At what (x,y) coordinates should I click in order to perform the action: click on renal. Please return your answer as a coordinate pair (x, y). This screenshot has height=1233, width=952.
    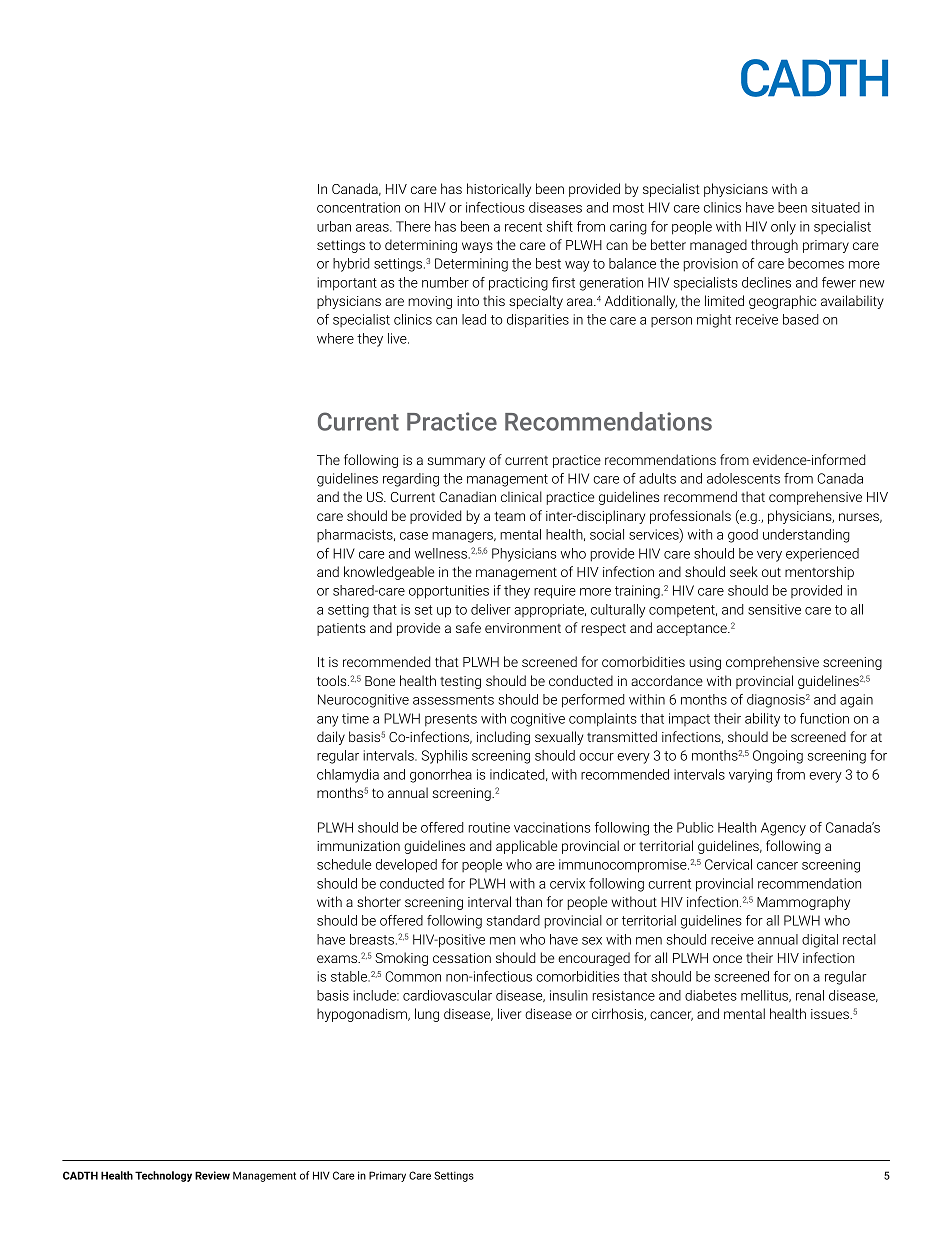
    Looking at the image, I should click on (810, 995).
